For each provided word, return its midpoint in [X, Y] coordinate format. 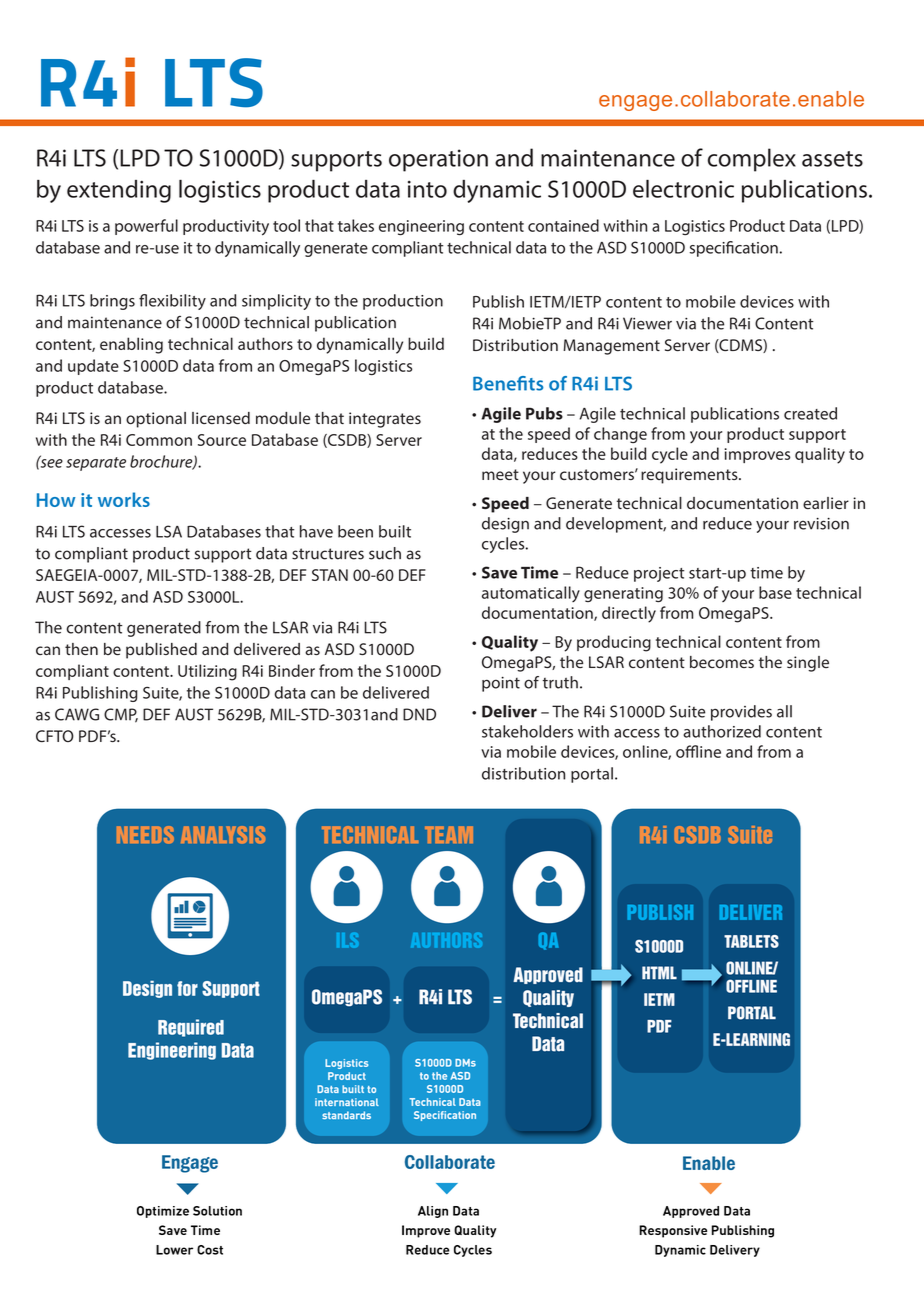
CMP [121, 715]
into [427, 189]
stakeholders [527, 731]
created [810, 413]
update [93, 367]
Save [499, 572]
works [124, 499]
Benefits [508, 383]
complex [752, 160]
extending [119, 191]
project [659, 574]
